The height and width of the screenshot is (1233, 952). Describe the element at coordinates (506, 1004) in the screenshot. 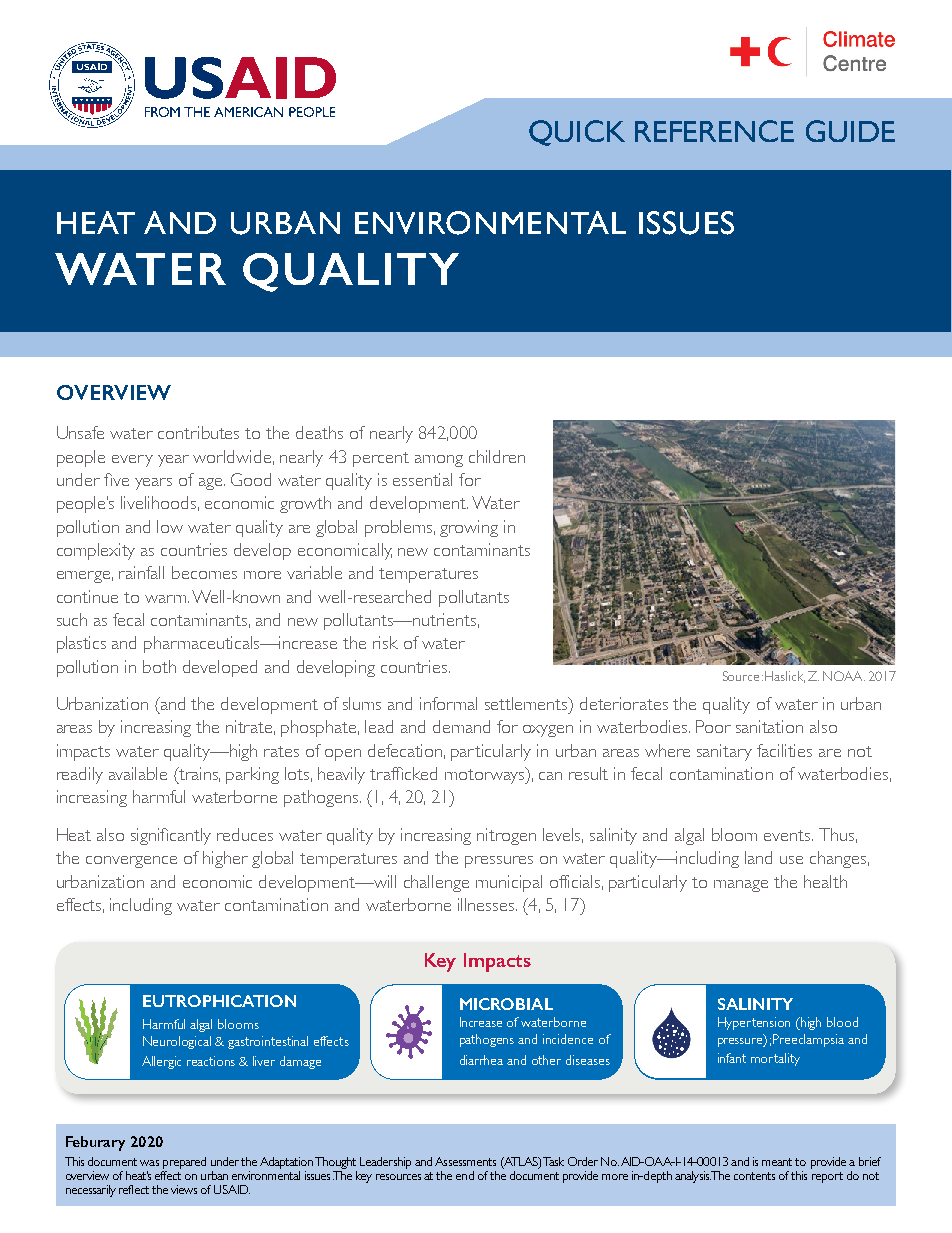

I see `MICROBIAL` at that location.
